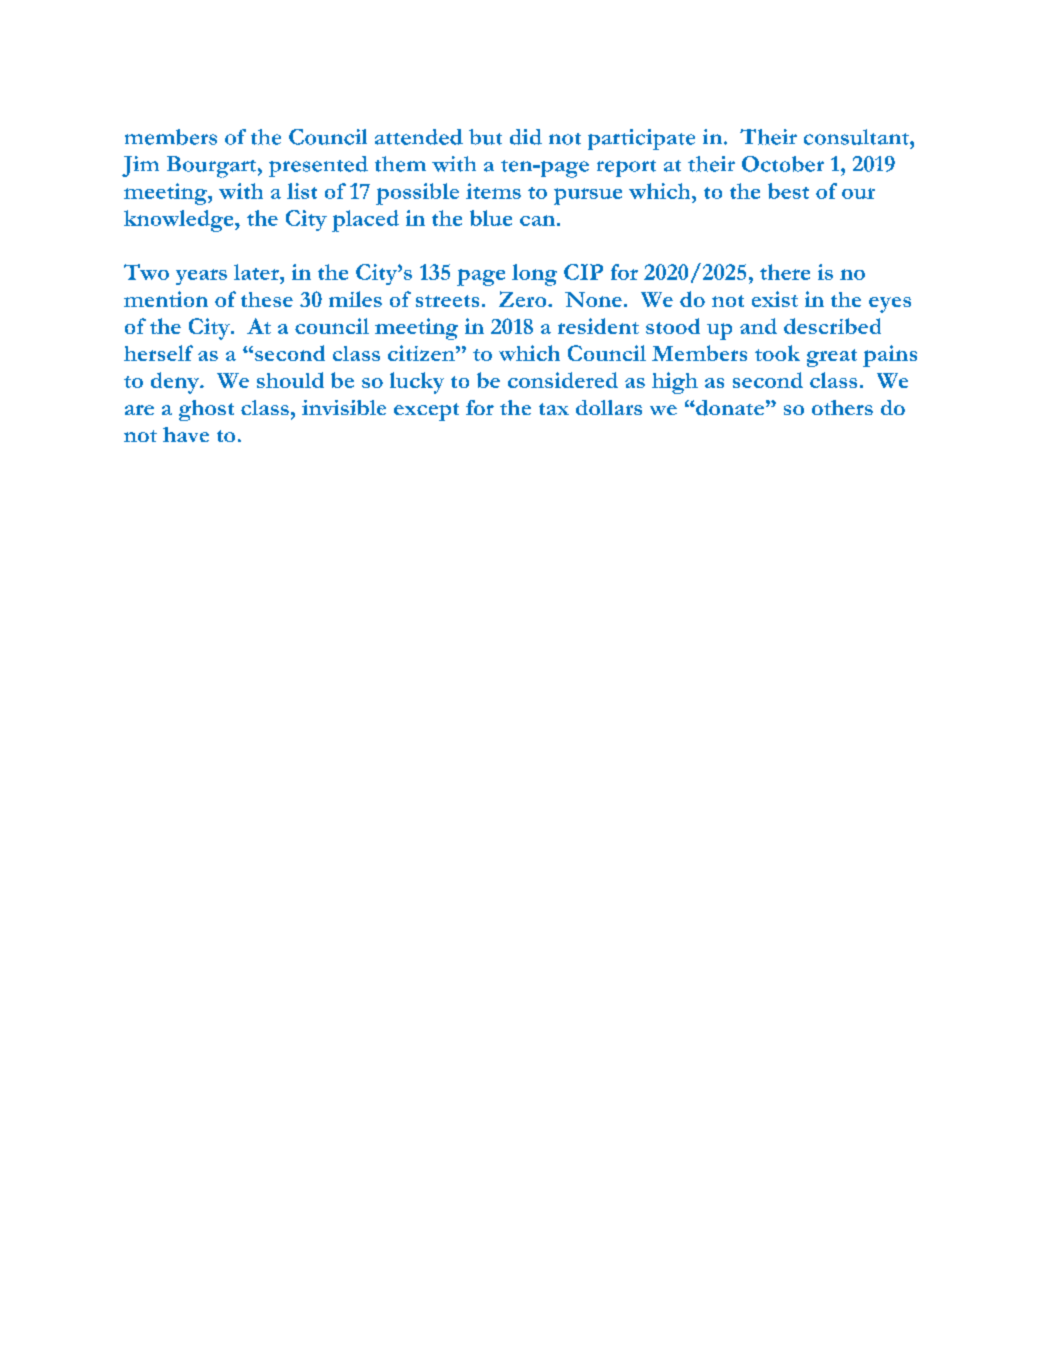 The image size is (1051, 1361). What do you see at coordinates (563, 380) in the screenshot?
I see `considered` at bounding box center [563, 380].
